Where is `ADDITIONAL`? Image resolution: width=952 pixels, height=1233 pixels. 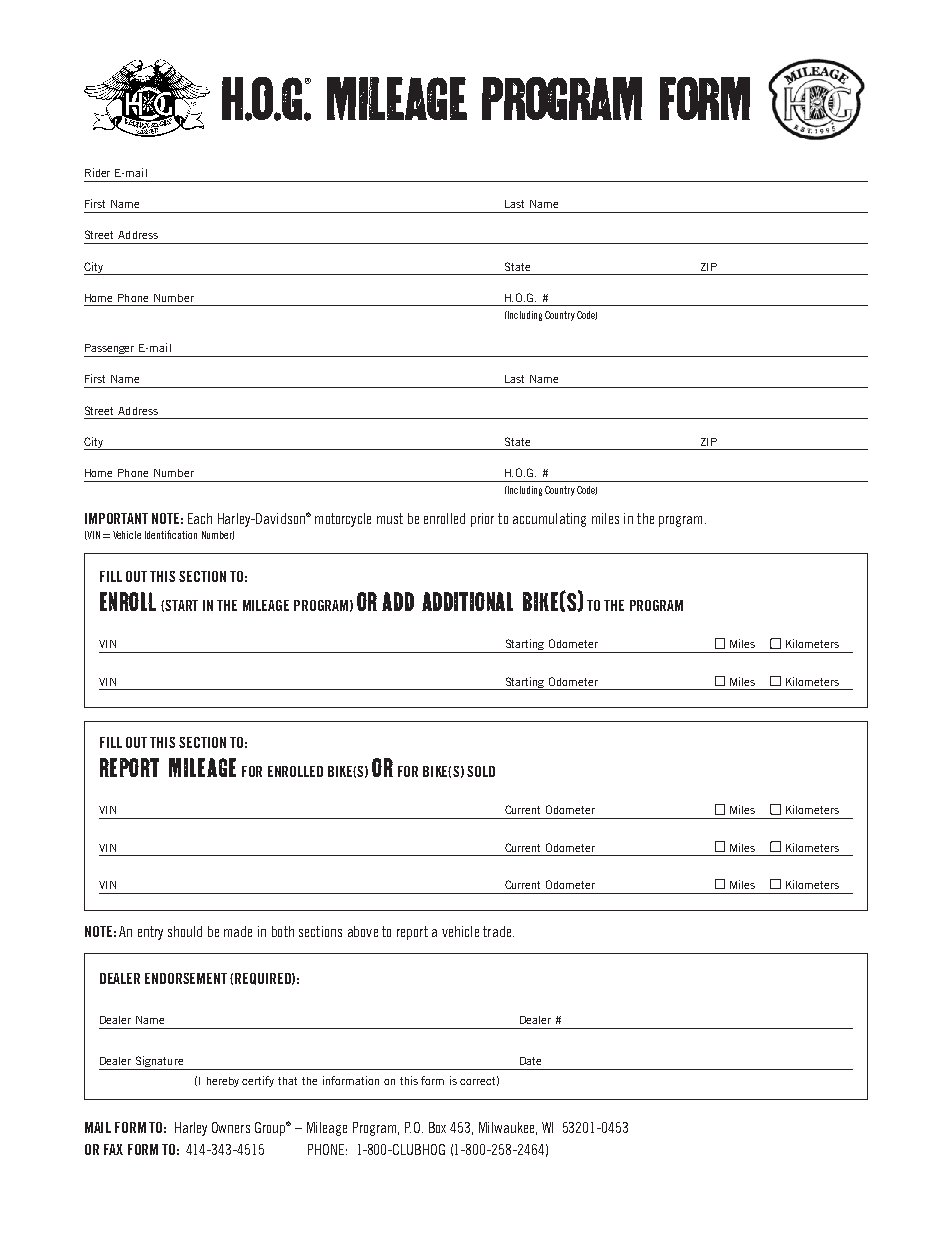 ADDITIONAL is located at coordinates (467, 601).
